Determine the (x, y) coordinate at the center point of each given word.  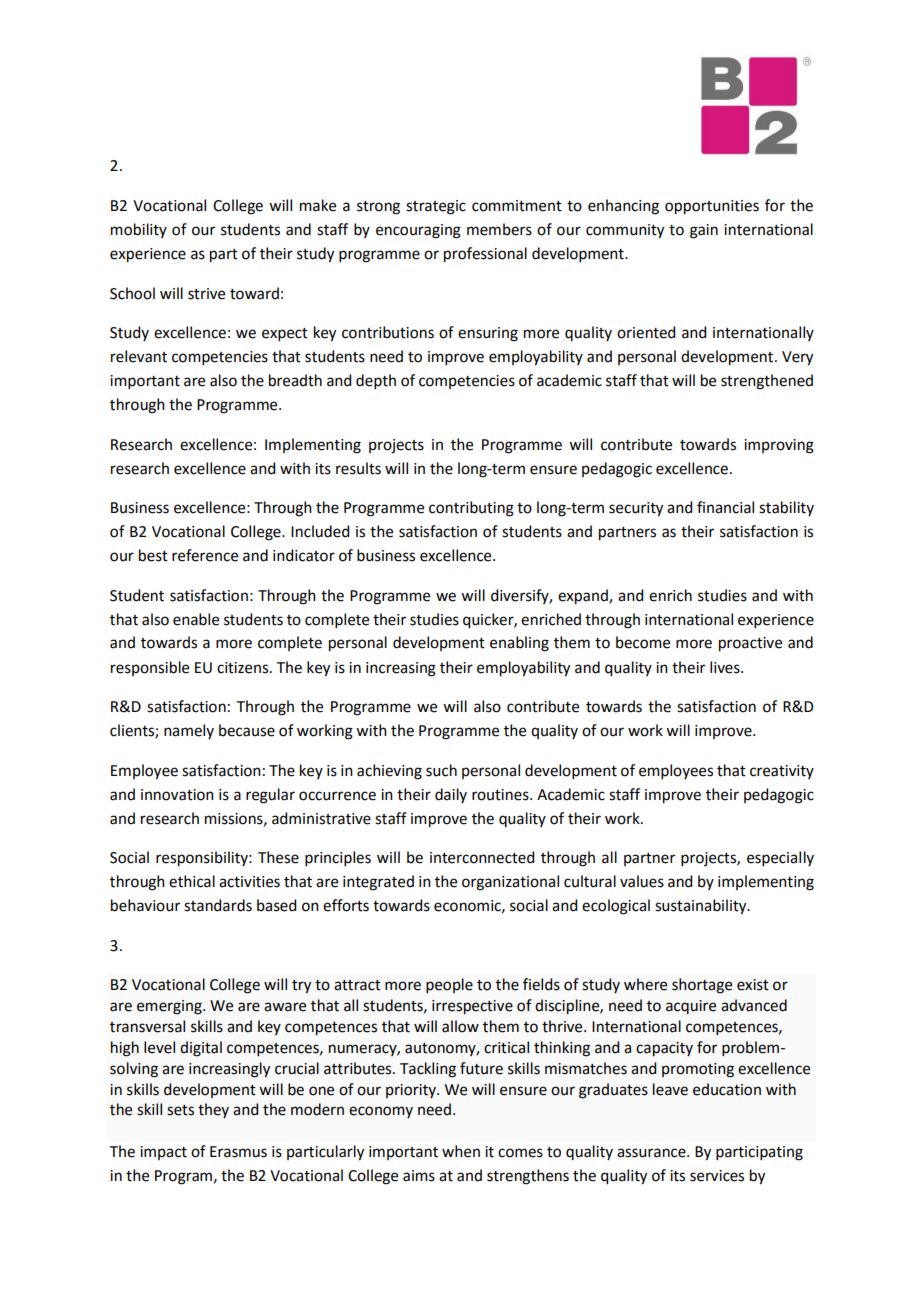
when (461, 1151)
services (717, 1176)
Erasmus (238, 1152)
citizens (244, 668)
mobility (139, 230)
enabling (519, 644)
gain (704, 231)
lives (726, 667)
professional (485, 255)
